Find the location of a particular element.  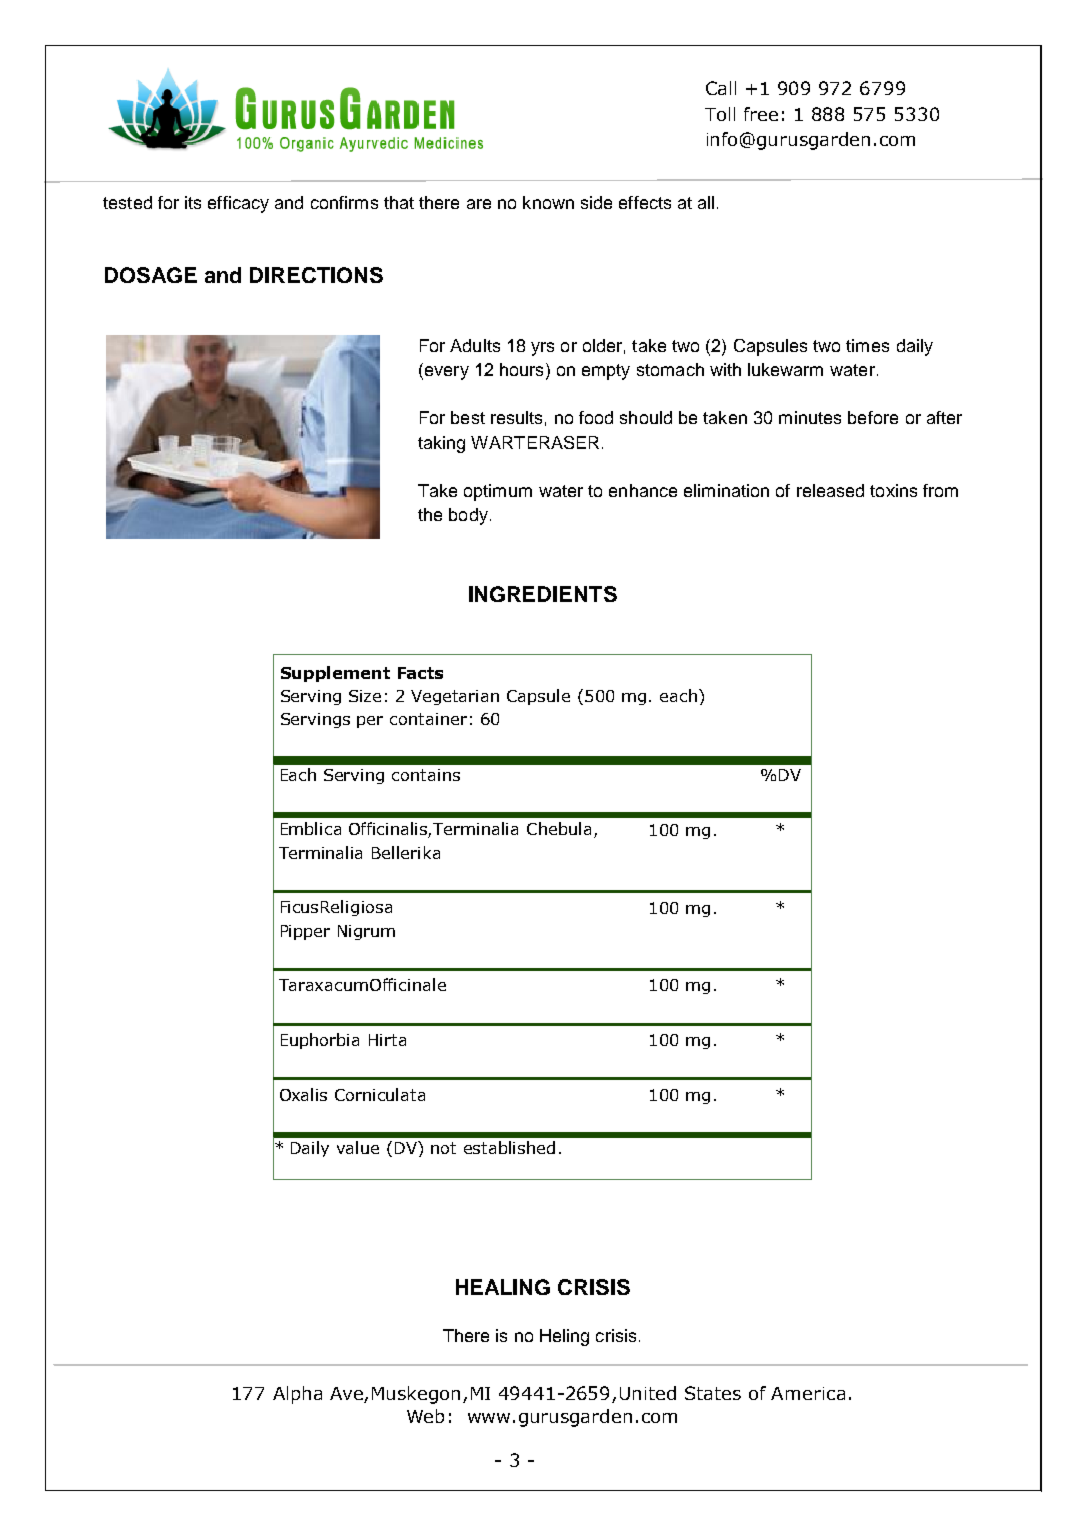

established is located at coordinates (509, 1147).
